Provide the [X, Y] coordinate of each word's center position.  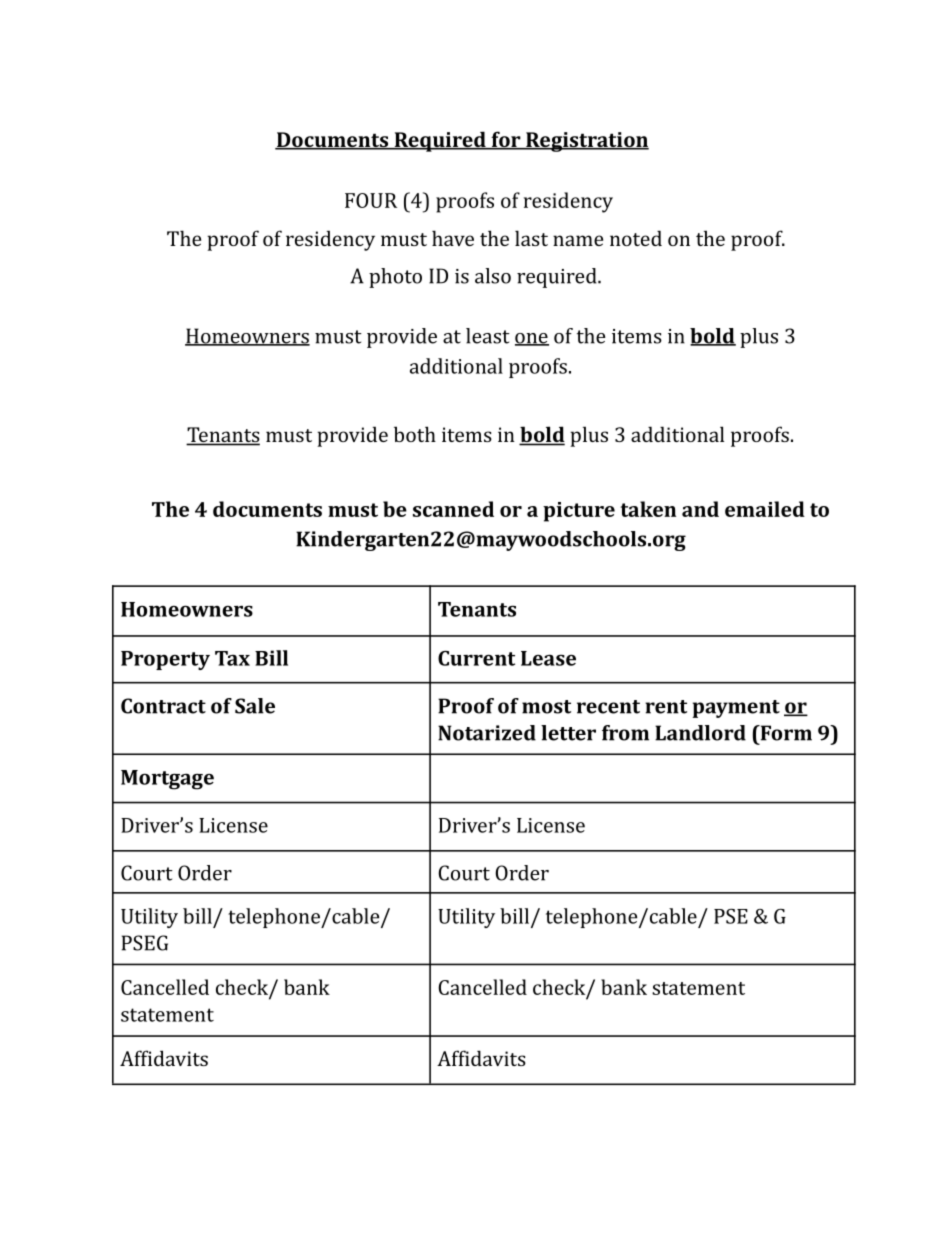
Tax [232, 658]
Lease [548, 658]
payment [736, 709]
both [415, 434]
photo [395, 278]
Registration [586, 142]
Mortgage [167, 780]
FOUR [371, 200]
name [578, 240]
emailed [765, 509]
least [488, 336]
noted [636, 238]
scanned [453, 509]
